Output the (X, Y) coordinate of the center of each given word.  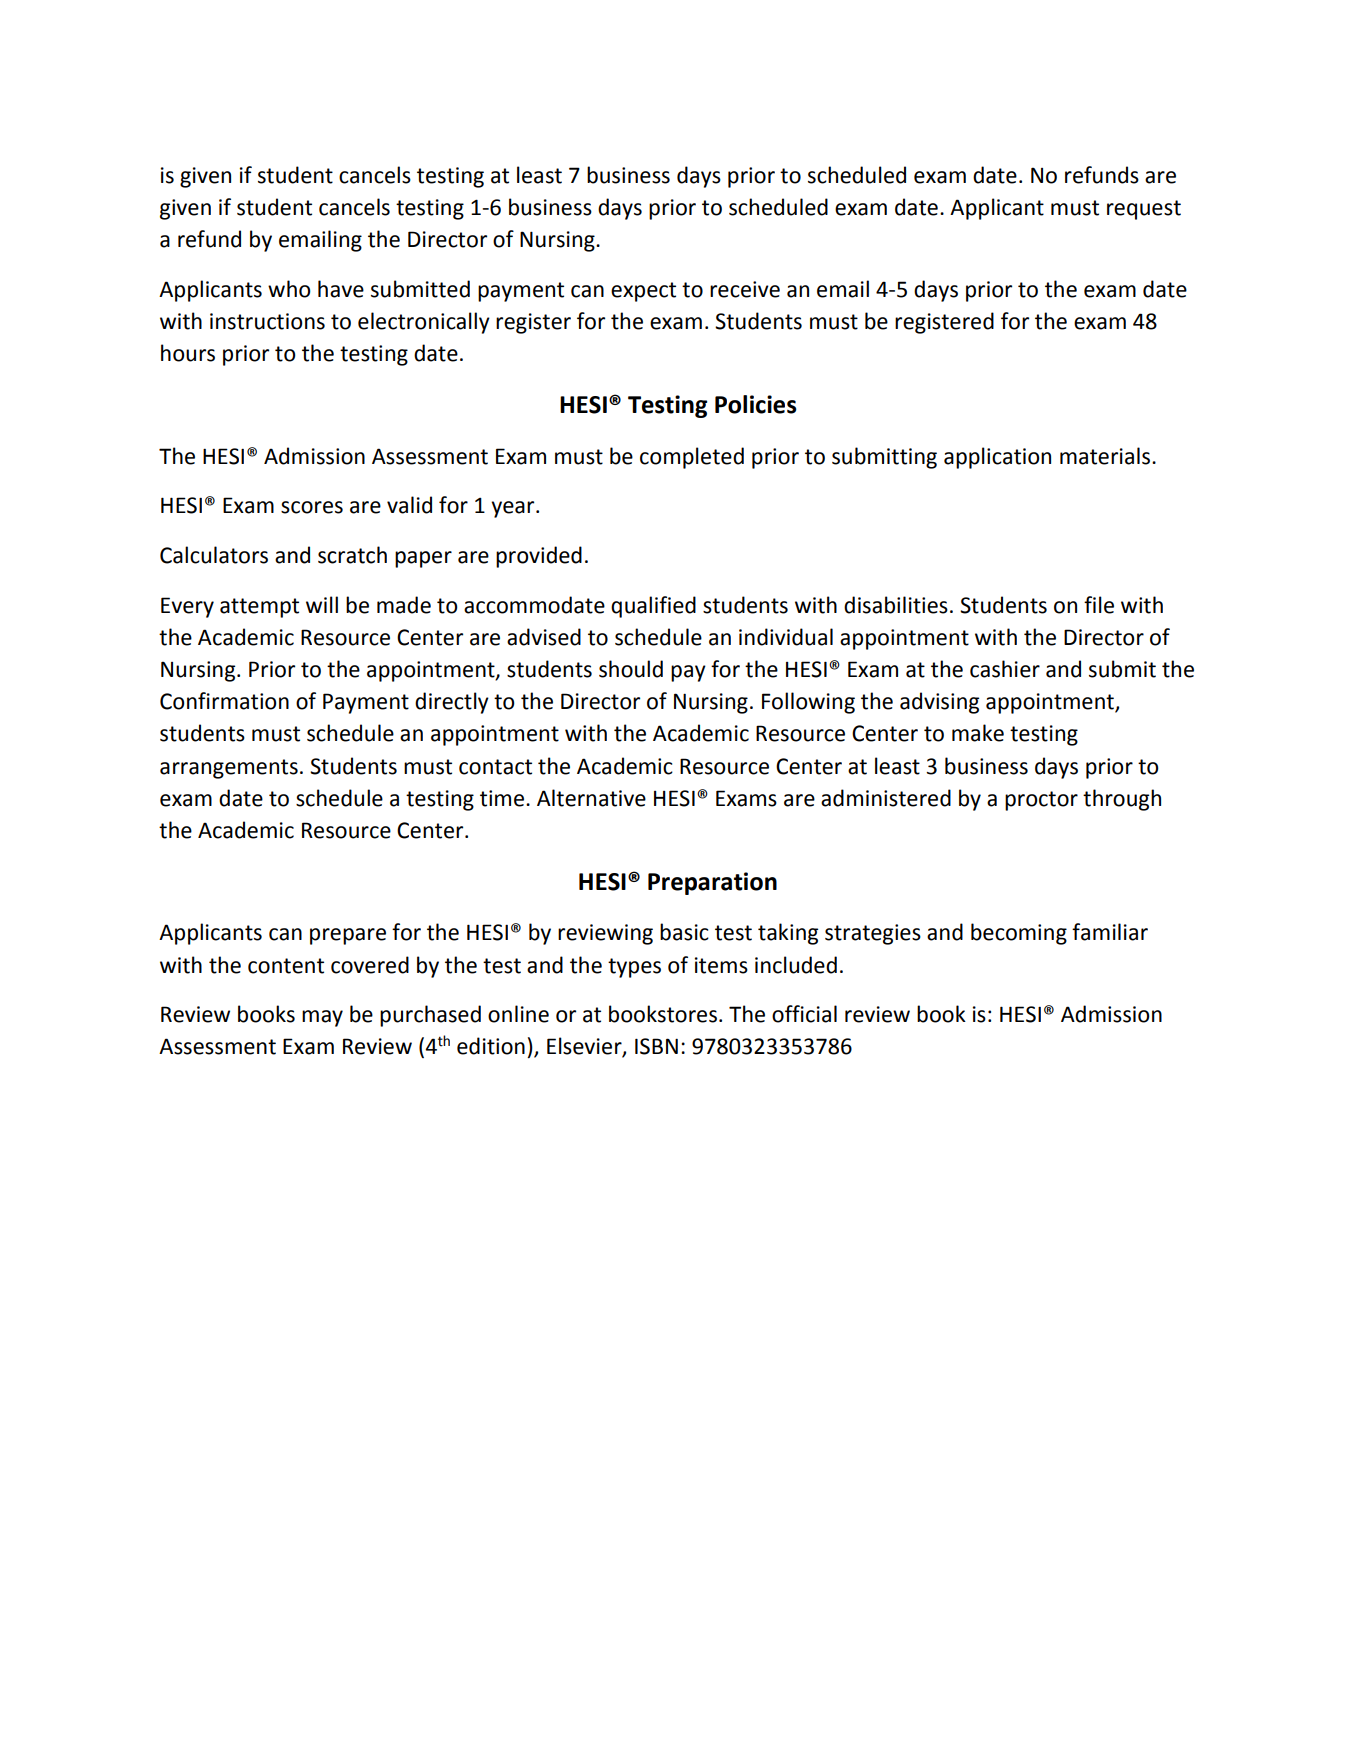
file (1099, 605)
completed (692, 458)
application (997, 458)
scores (312, 507)
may (322, 1018)
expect (643, 292)
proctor (1041, 801)
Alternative (591, 798)
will (322, 604)
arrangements (229, 769)
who (289, 289)
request (1144, 210)
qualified (653, 607)
